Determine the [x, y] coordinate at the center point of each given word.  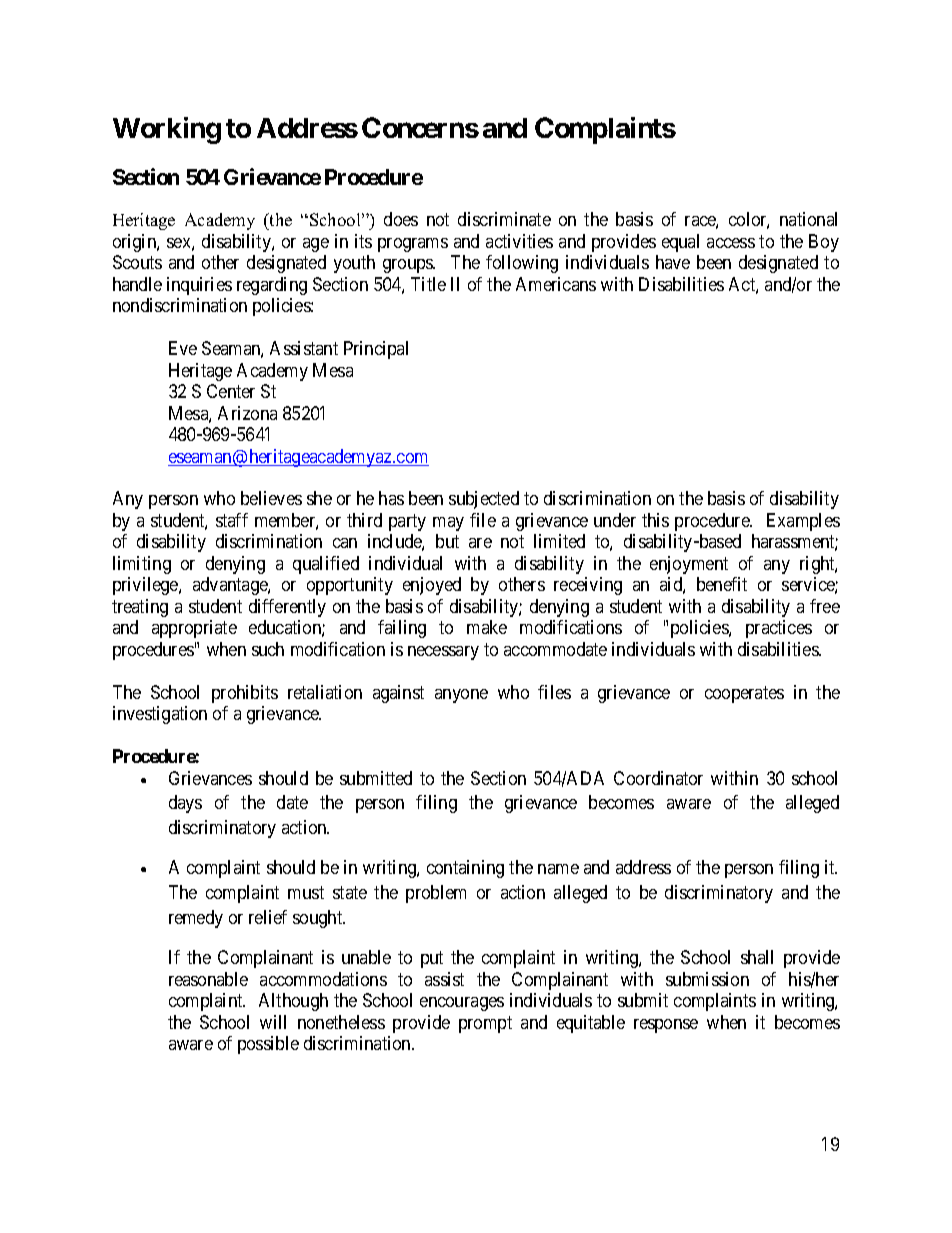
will [273, 1022]
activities [519, 241]
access [731, 243]
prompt [485, 1024]
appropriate [194, 629]
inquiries [199, 286]
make [487, 627]
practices [779, 629]
